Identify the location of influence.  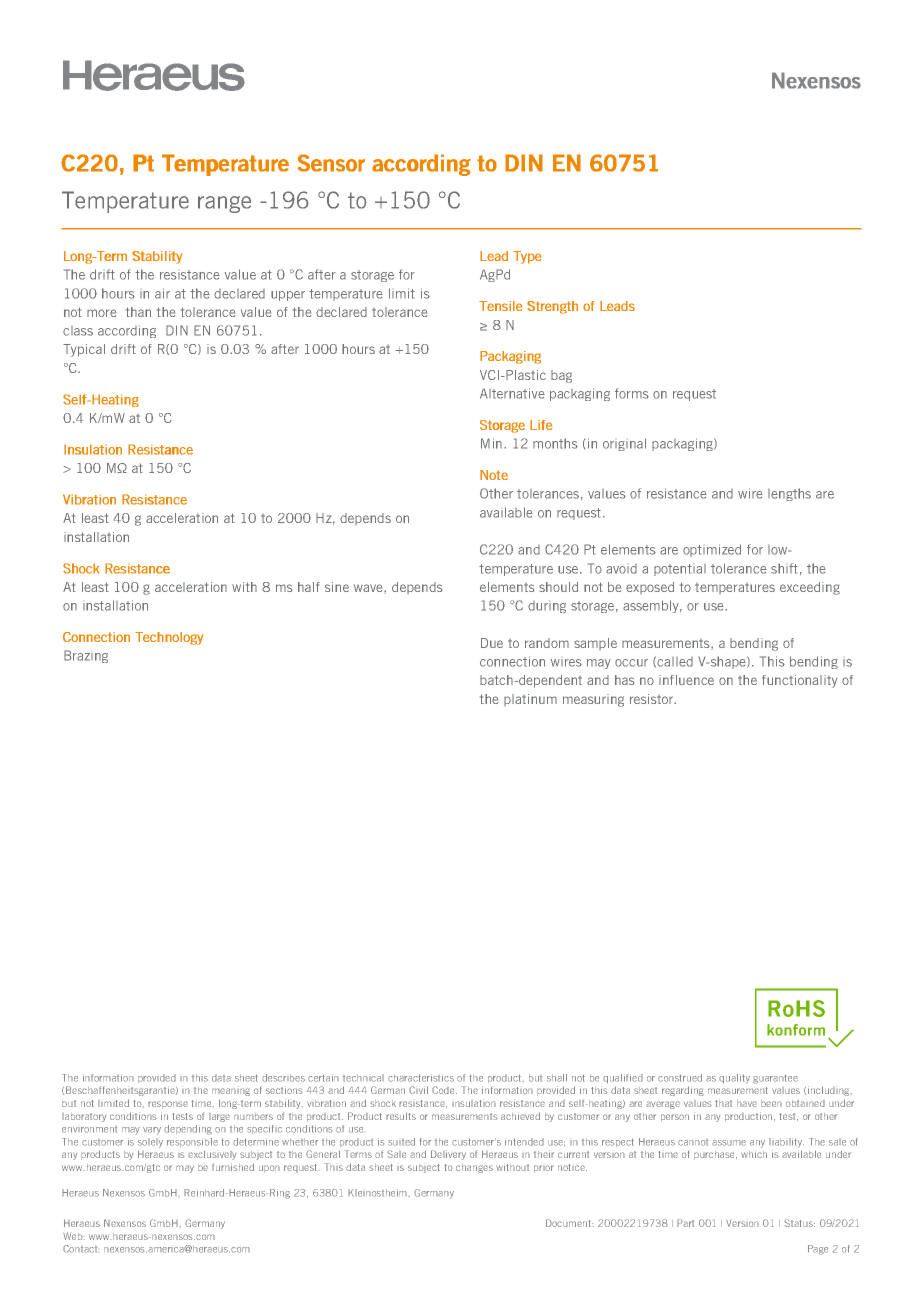
(686, 680).
